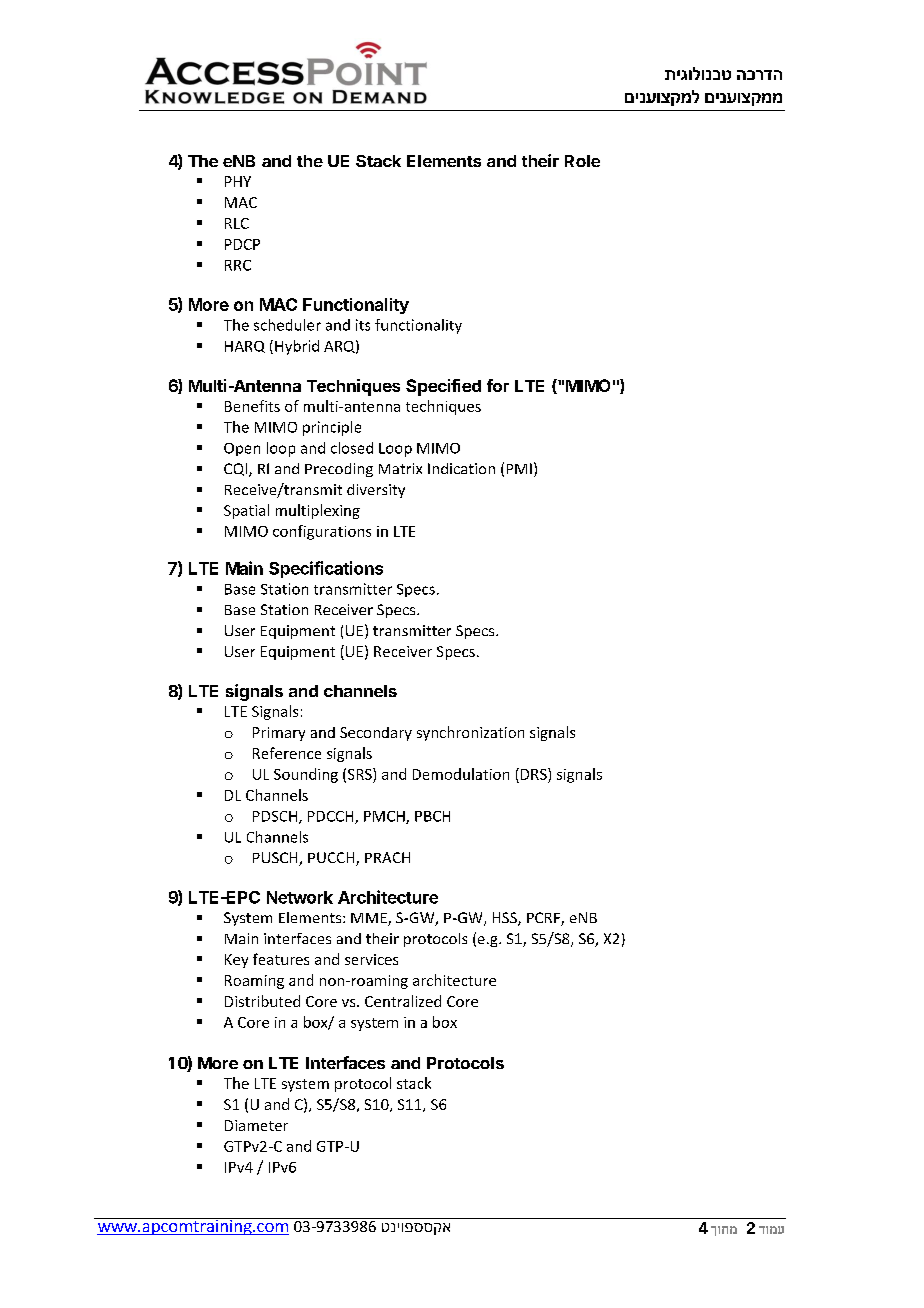 The image size is (924, 1308). What do you see at coordinates (519, 468) in the document?
I see `PMI` at bounding box center [519, 468].
